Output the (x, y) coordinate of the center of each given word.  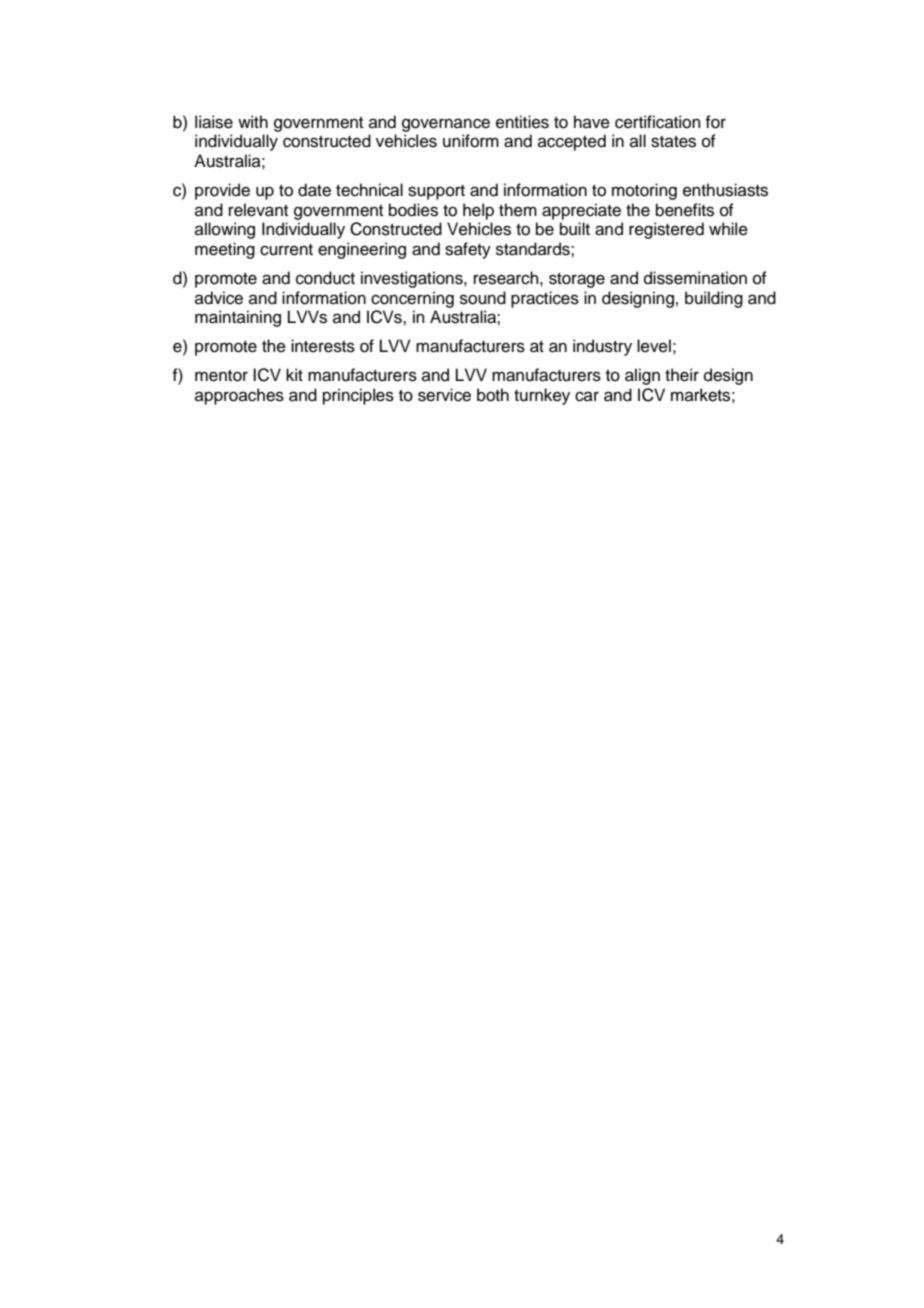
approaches (239, 396)
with (253, 121)
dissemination (695, 278)
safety (468, 250)
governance (446, 125)
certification (658, 122)
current (286, 250)
